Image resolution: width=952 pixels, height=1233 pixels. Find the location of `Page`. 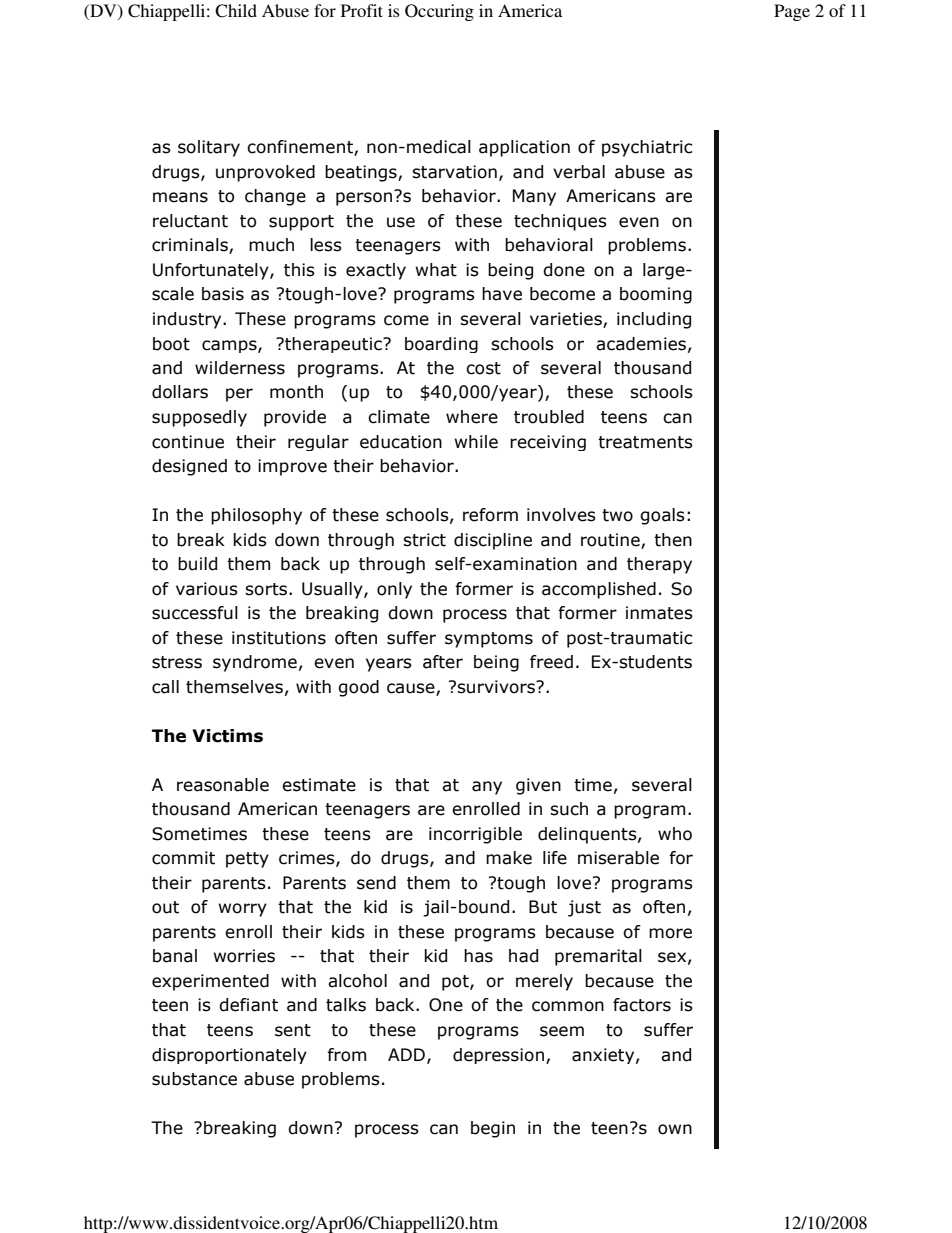

Page is located at coordinates (792, 12).
